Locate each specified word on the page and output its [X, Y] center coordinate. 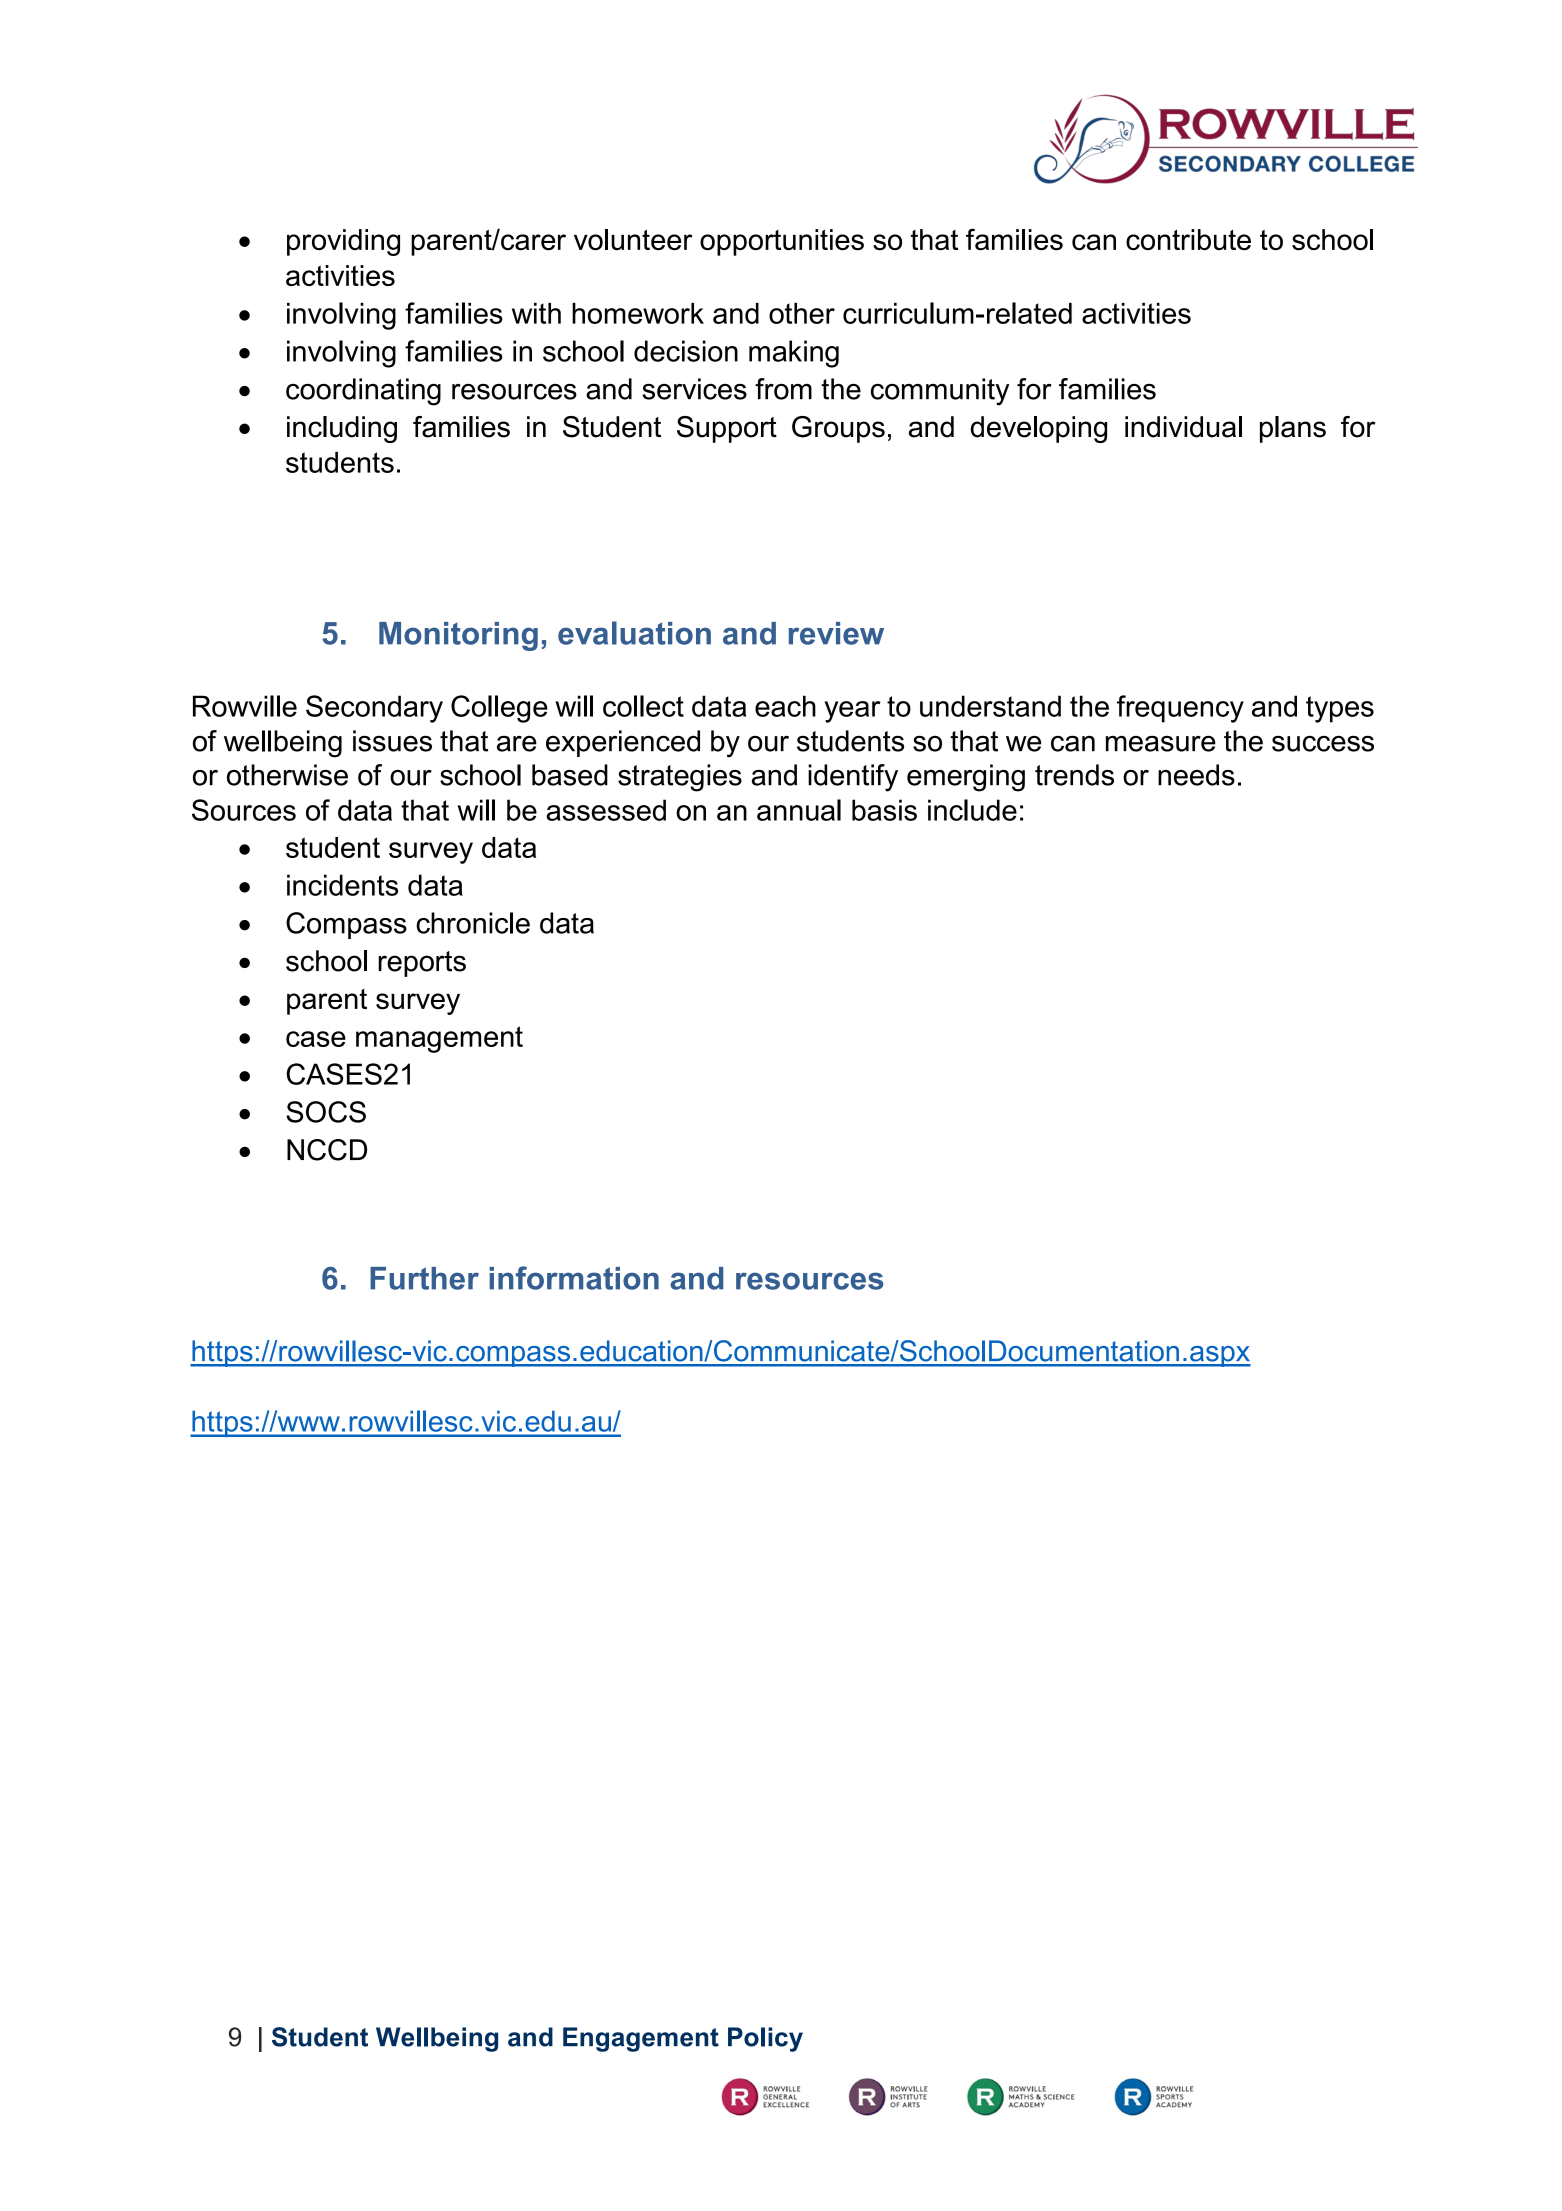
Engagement [641, 2039]
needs [1196, 775]
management [439, 1039]
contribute [1188, 240]
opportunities [782, 242]
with [536, 313]
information [574, 1278]
